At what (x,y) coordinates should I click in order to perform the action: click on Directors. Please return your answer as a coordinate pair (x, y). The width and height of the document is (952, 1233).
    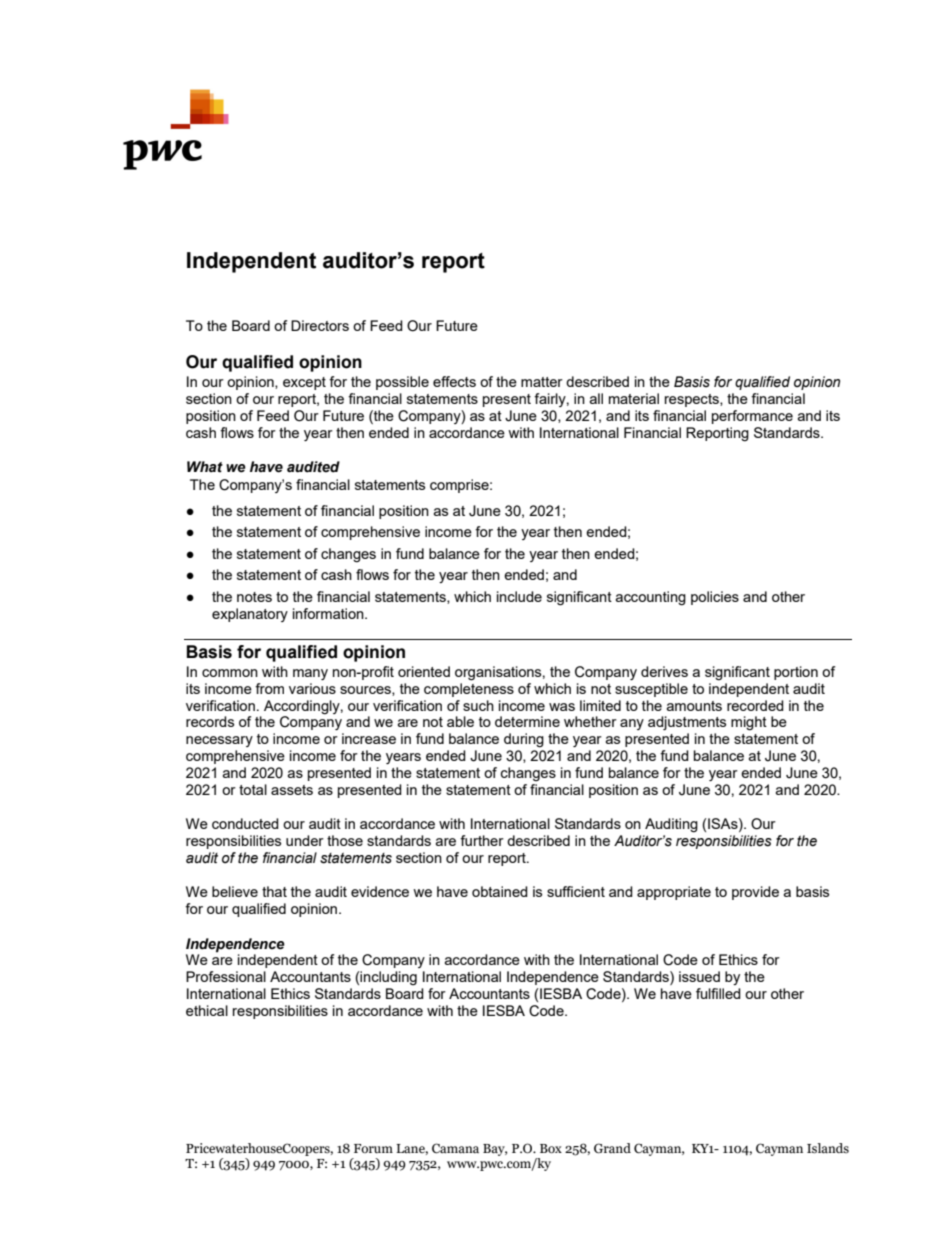
    Looking at the image, I should click on (320, 325).
